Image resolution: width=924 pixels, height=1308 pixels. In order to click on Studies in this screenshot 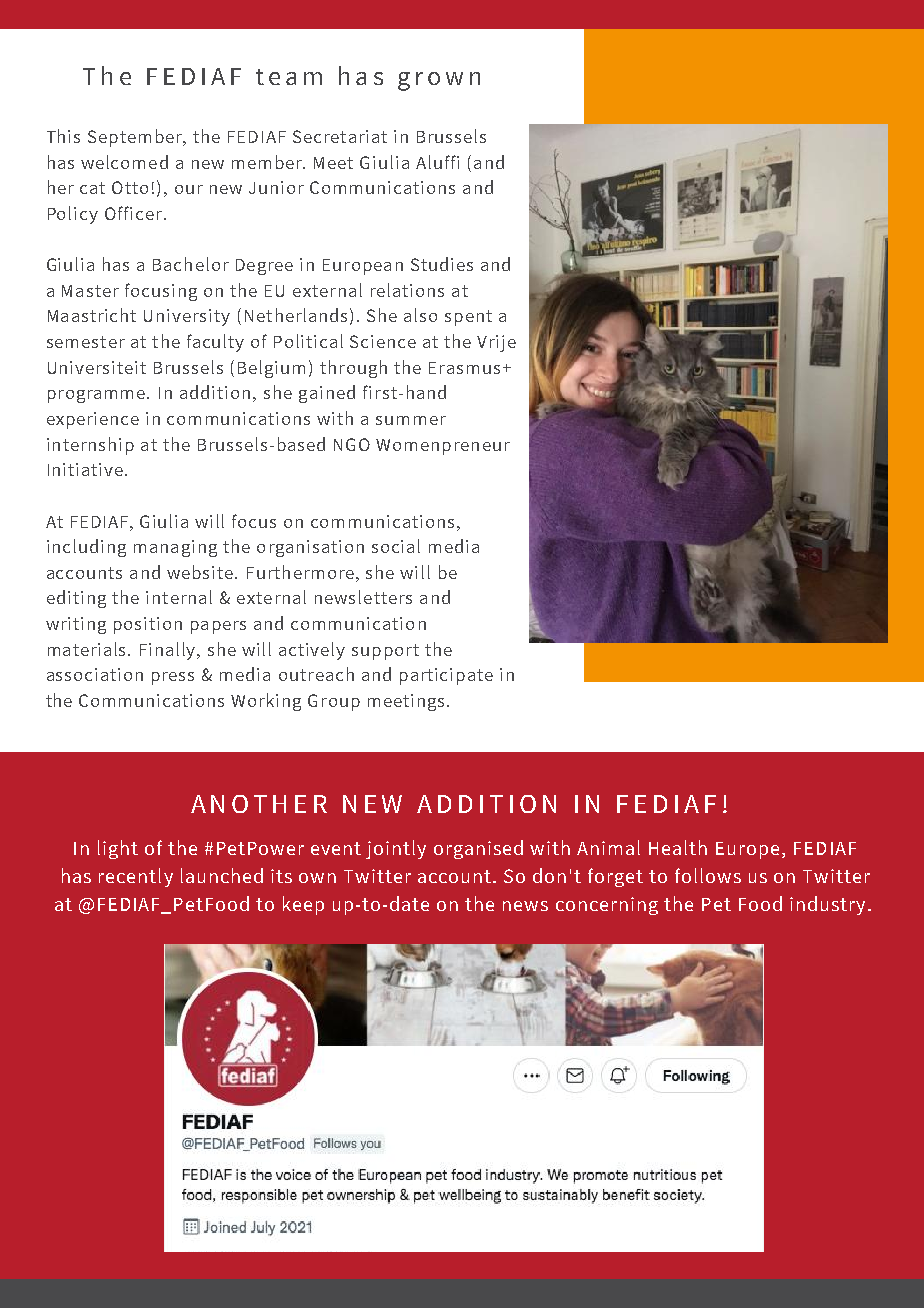, I will do `click(442, 264)`.
